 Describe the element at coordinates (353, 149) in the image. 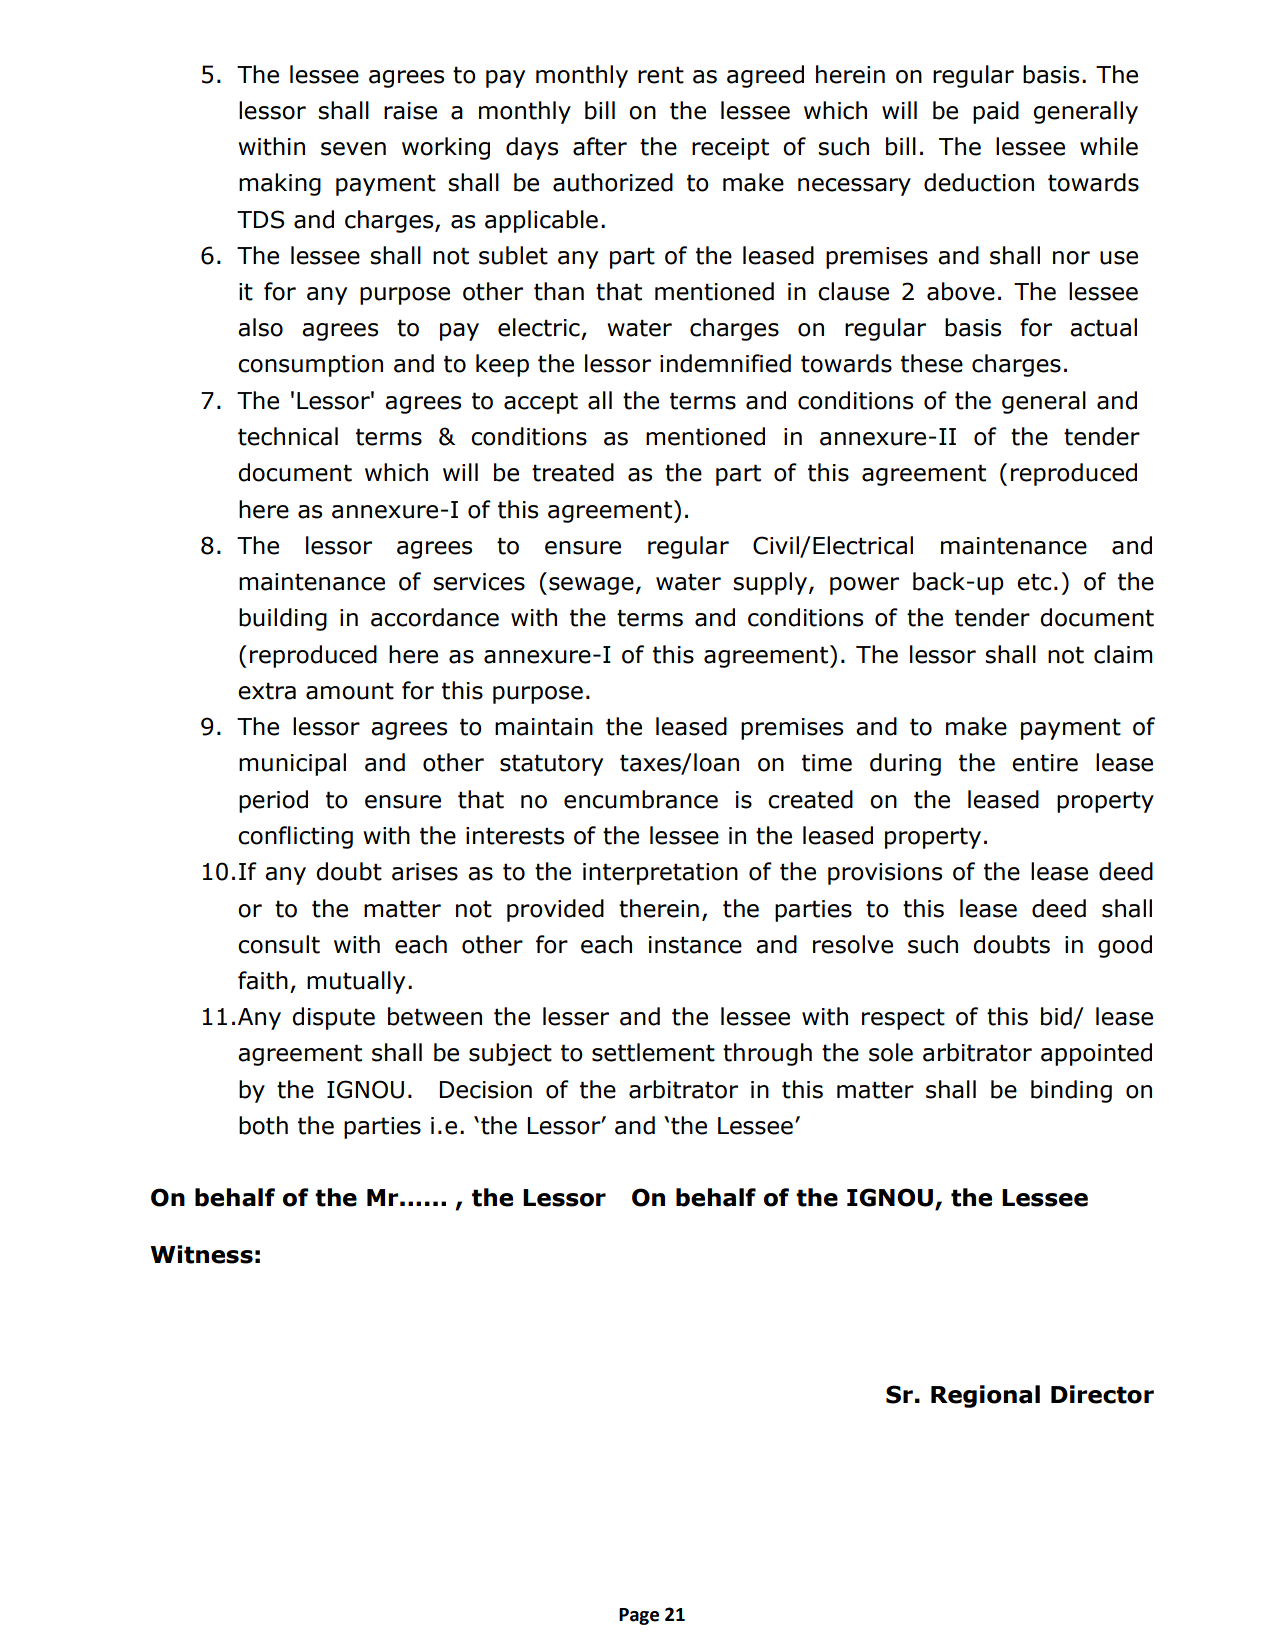

I see `seven` at that location.
